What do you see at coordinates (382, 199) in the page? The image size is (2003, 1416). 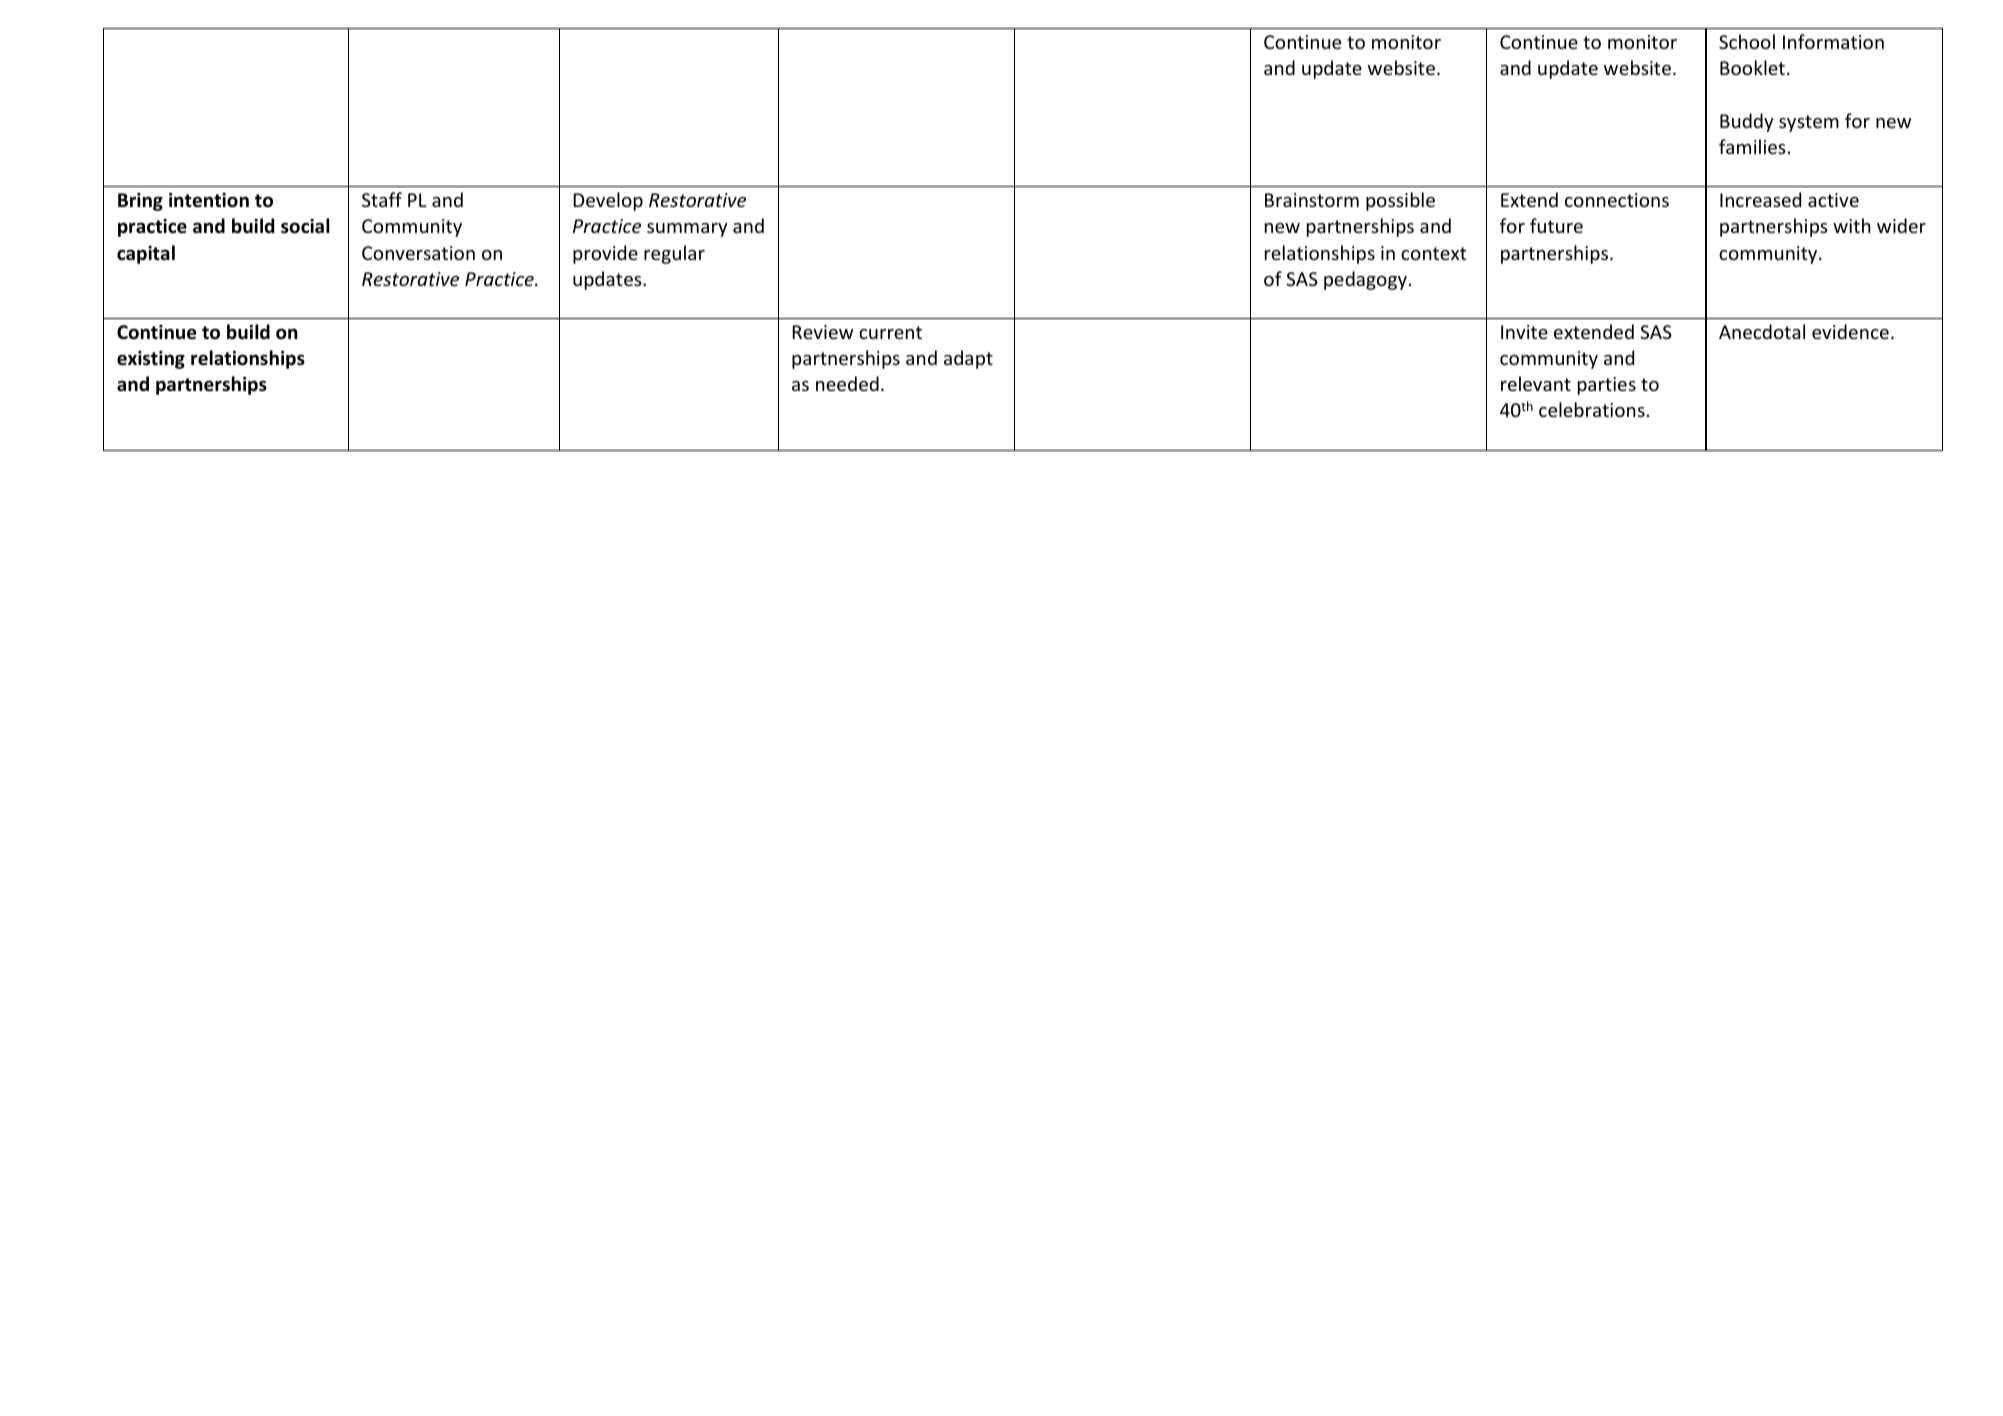 I see `Staff` at bounding box center [382, 199].
